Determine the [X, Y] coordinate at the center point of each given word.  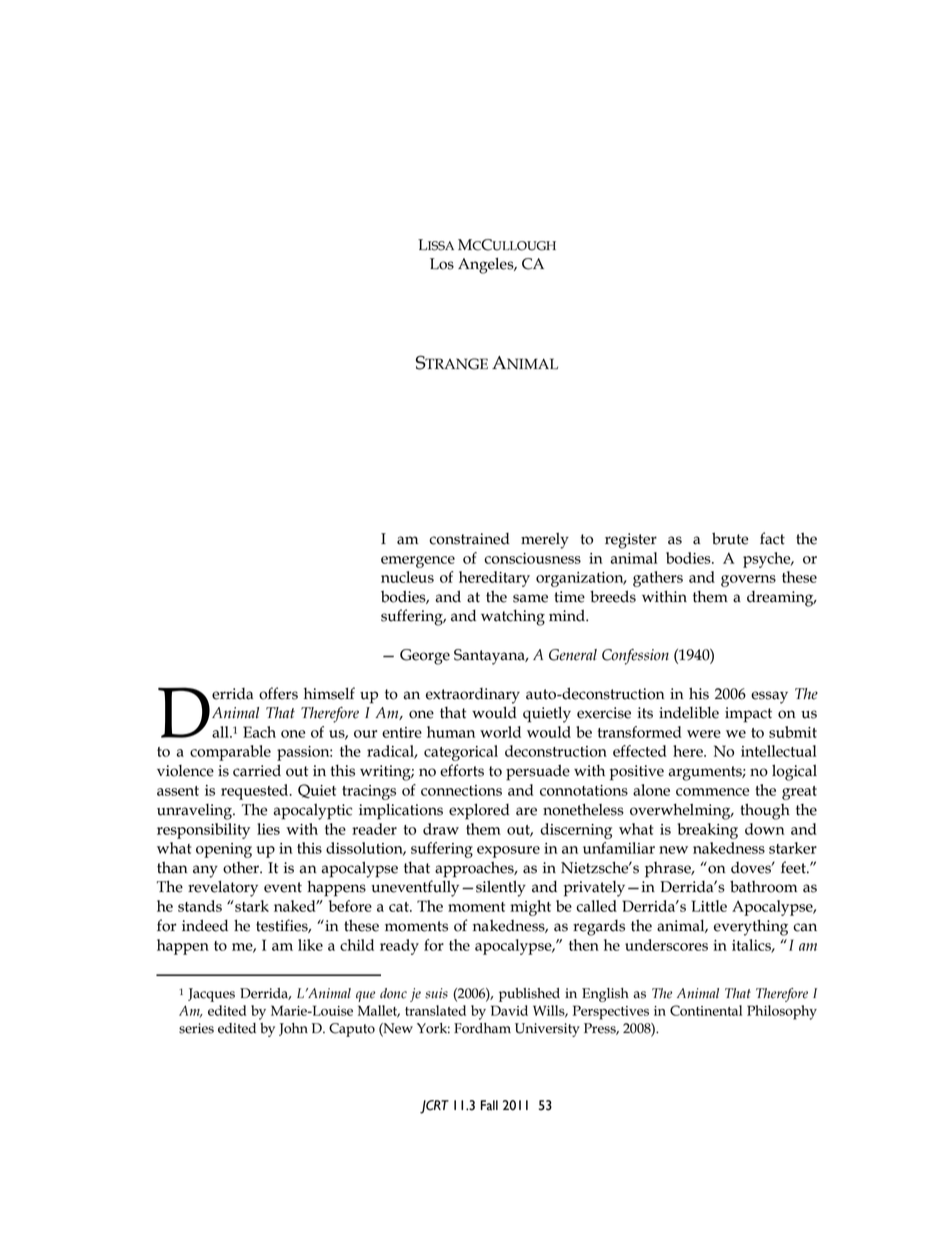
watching [513, 617]
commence [712, 792]
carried [257, 770]
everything [751, 927]
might [530, 908]
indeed [205, 925]
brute [730, 538]
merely [545, 540]
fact [772, 538]
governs [748, 581]
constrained [469, 539]
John [293, 1029]
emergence [418, 562]
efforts [462, 770]
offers [278, 693]
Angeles [487, 265]
